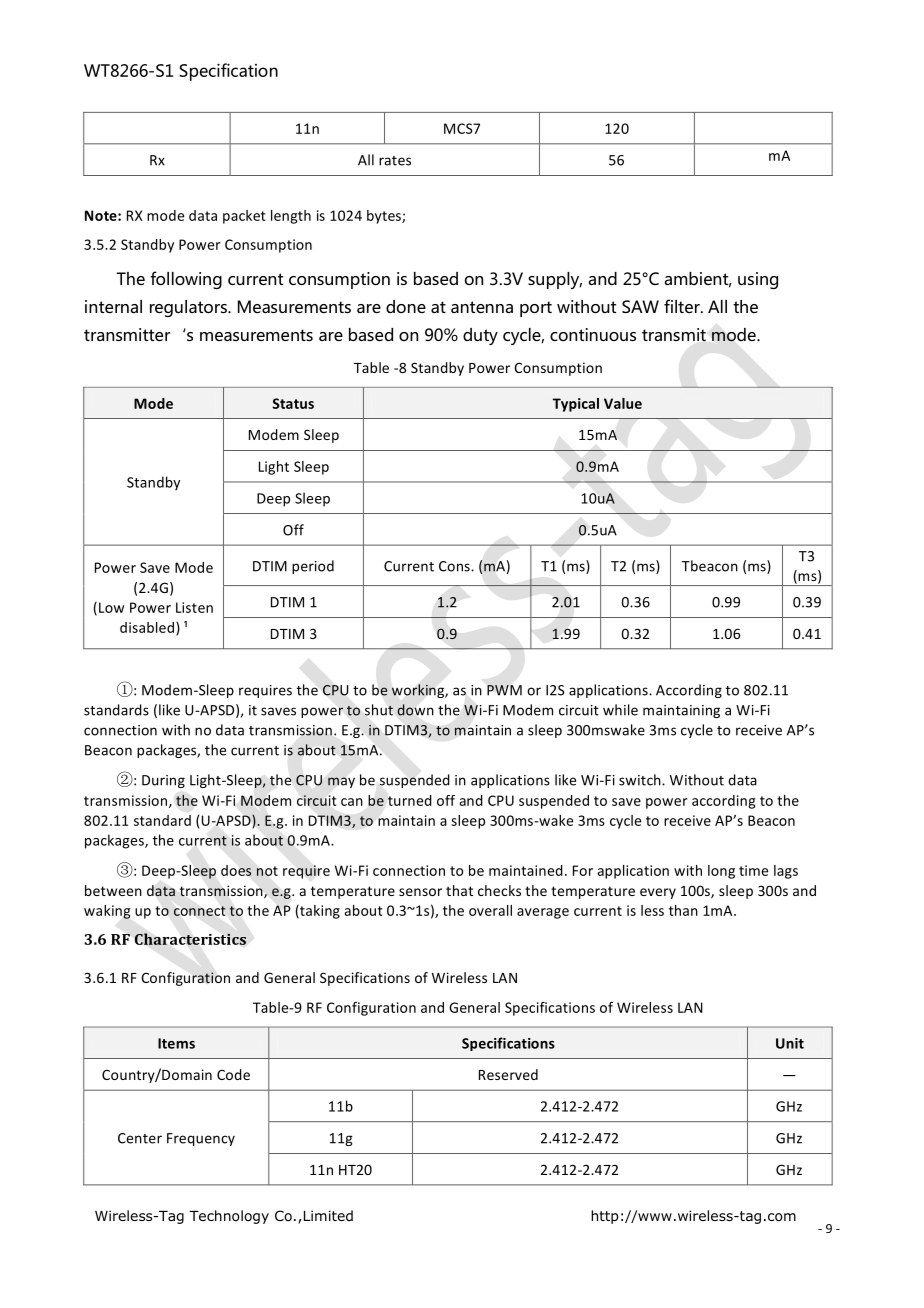 The width and height of the document is (924, 1308). What do you see at coordinates (395, 161) in the document?
I see `rates` at bounding box center [395, 161].
